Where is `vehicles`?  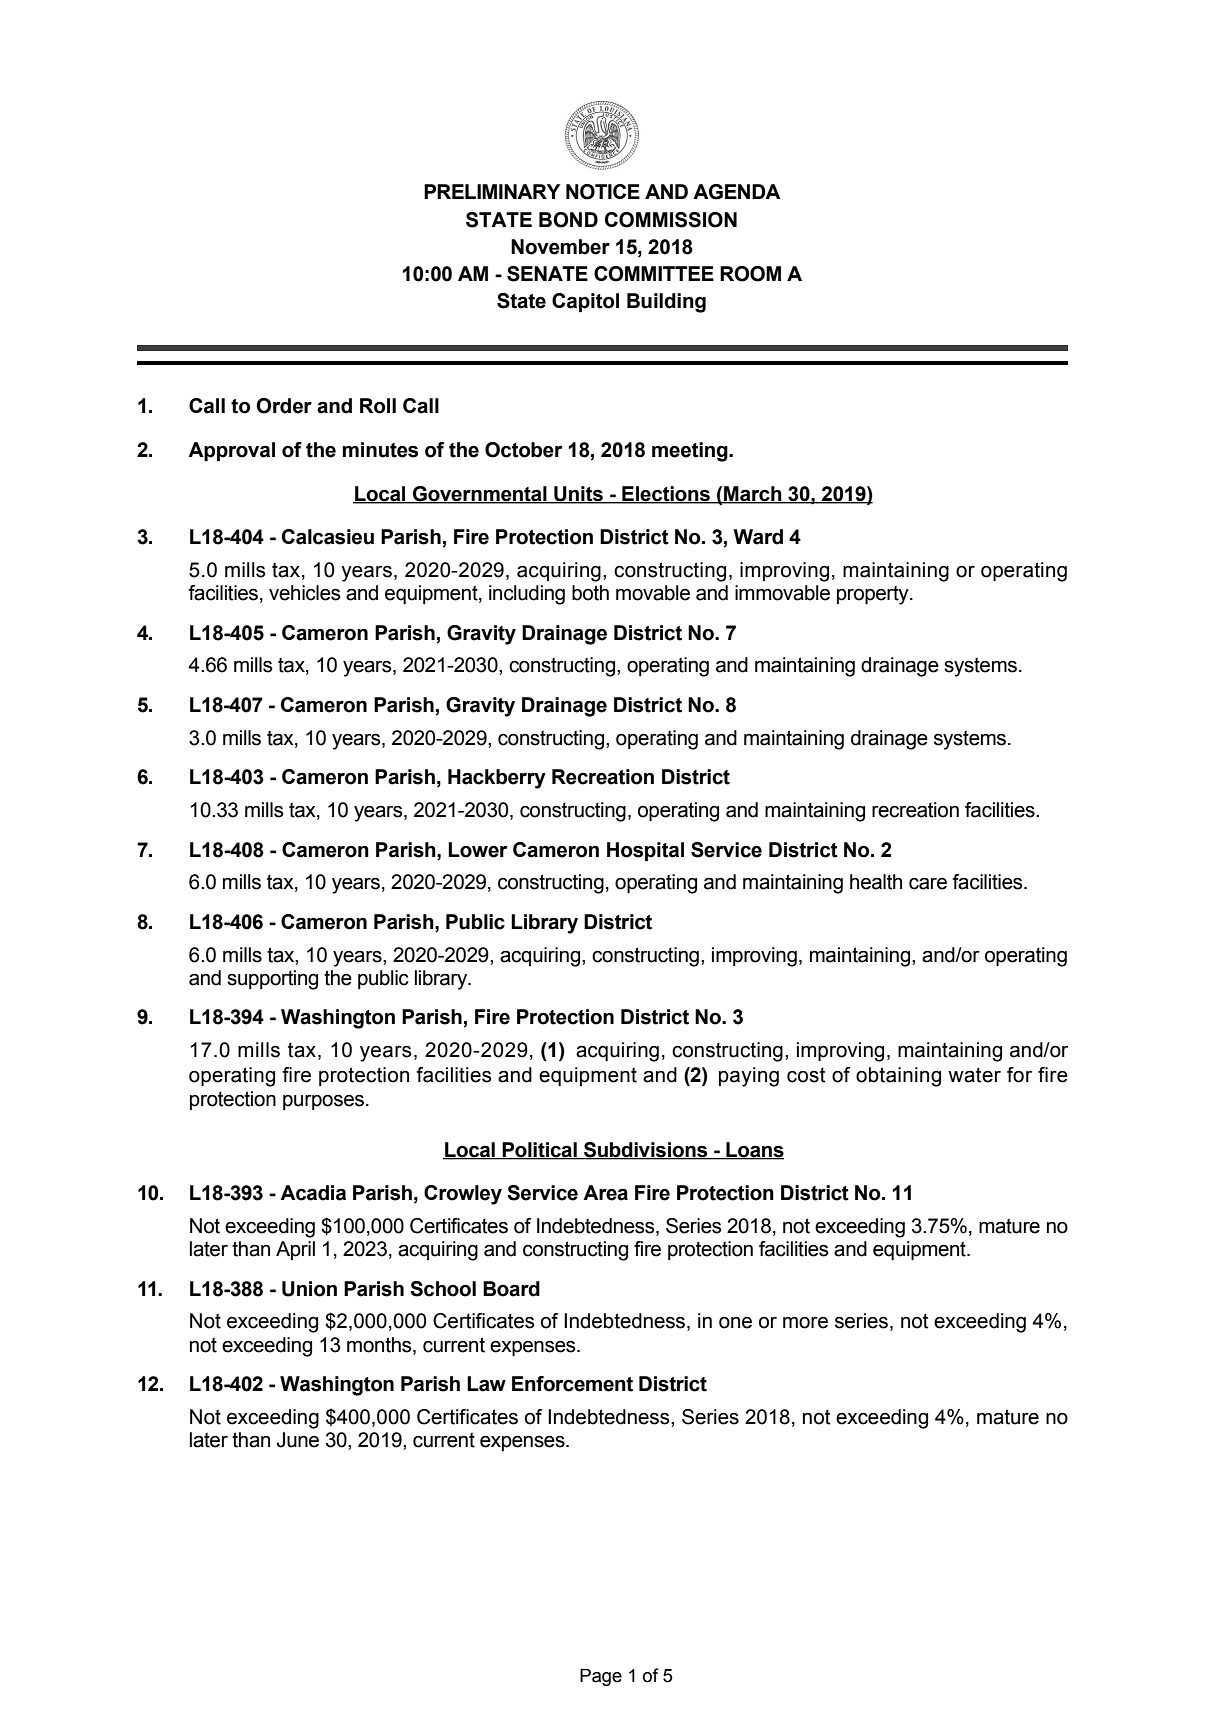
vehicles is located at coordinates (305, 593).
